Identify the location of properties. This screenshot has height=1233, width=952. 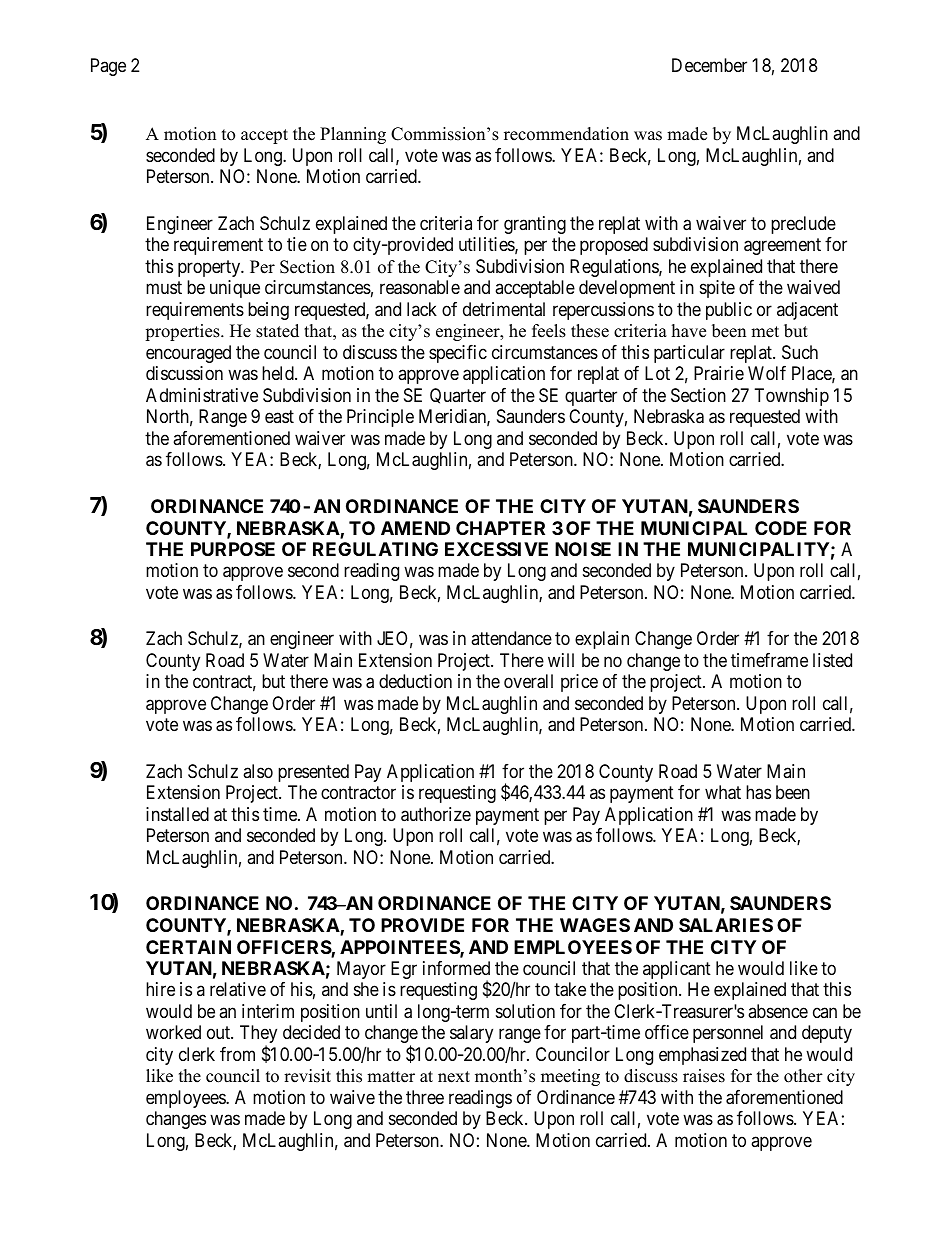
(183, 332).
